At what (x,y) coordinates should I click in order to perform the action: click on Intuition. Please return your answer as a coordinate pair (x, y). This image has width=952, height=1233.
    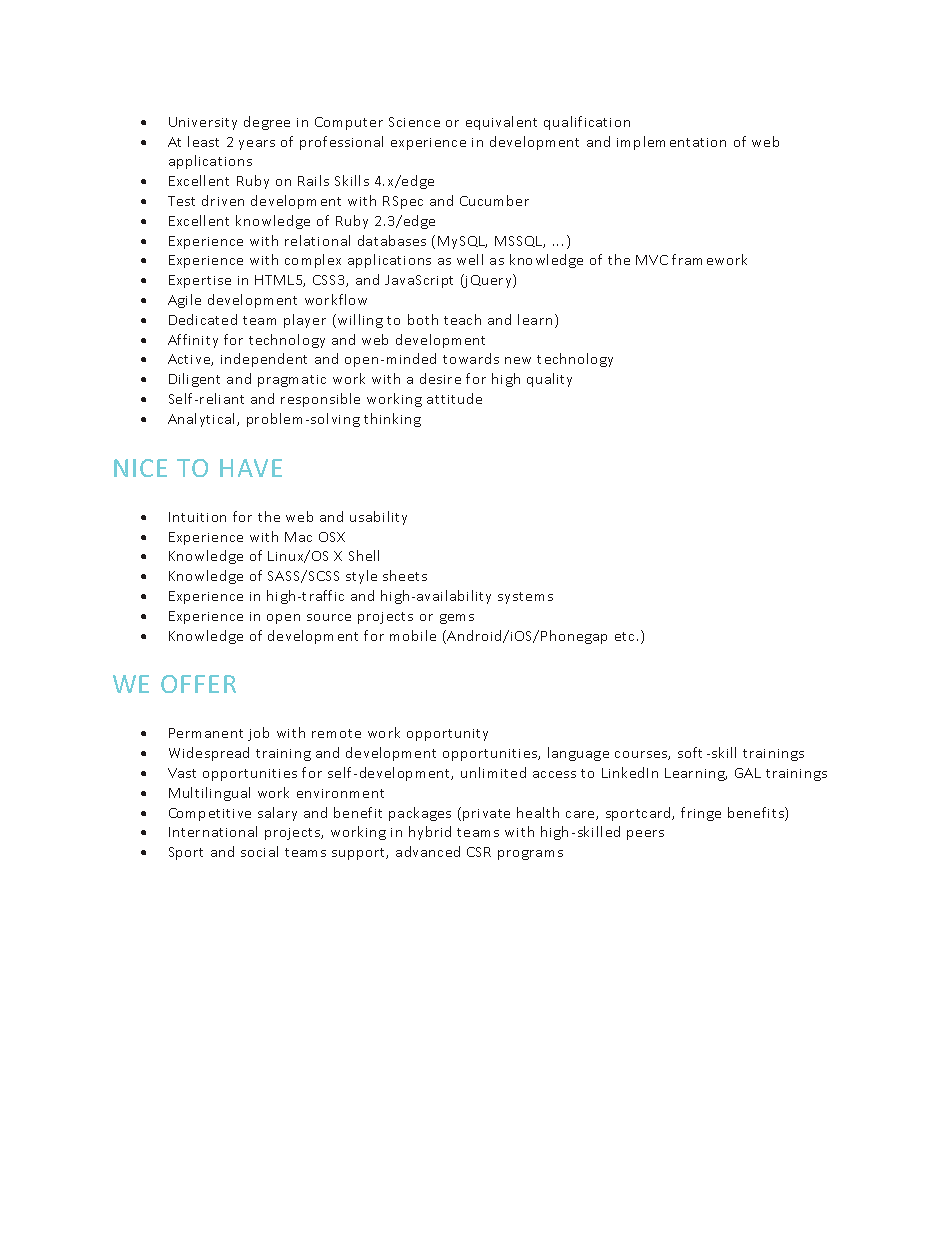
    Looking at the image, I should click on (197, 517).
